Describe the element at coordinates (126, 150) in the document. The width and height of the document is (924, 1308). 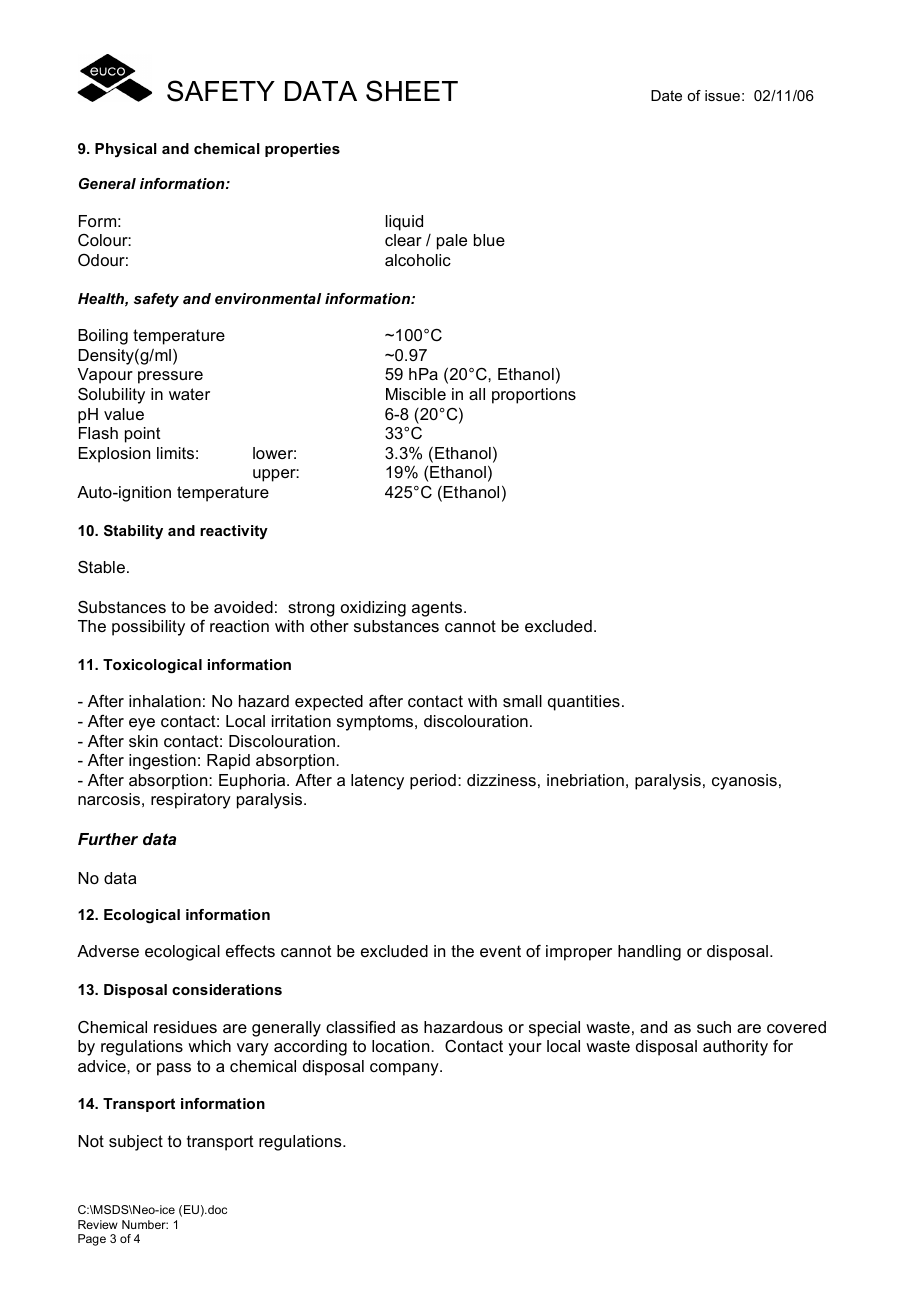
I see `Physical` at that location.
